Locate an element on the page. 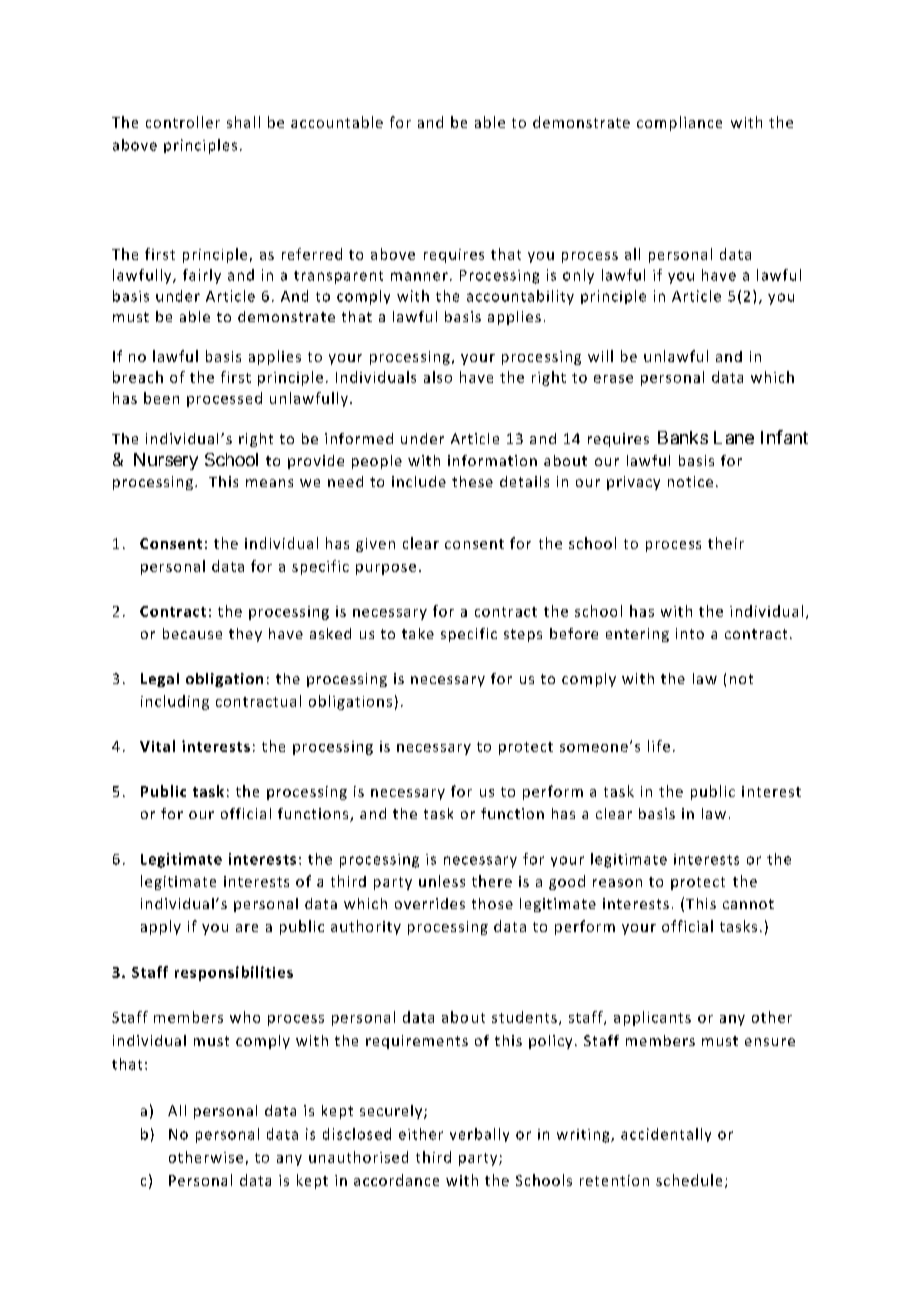  verbally is located at coordinates (479, 1135).
